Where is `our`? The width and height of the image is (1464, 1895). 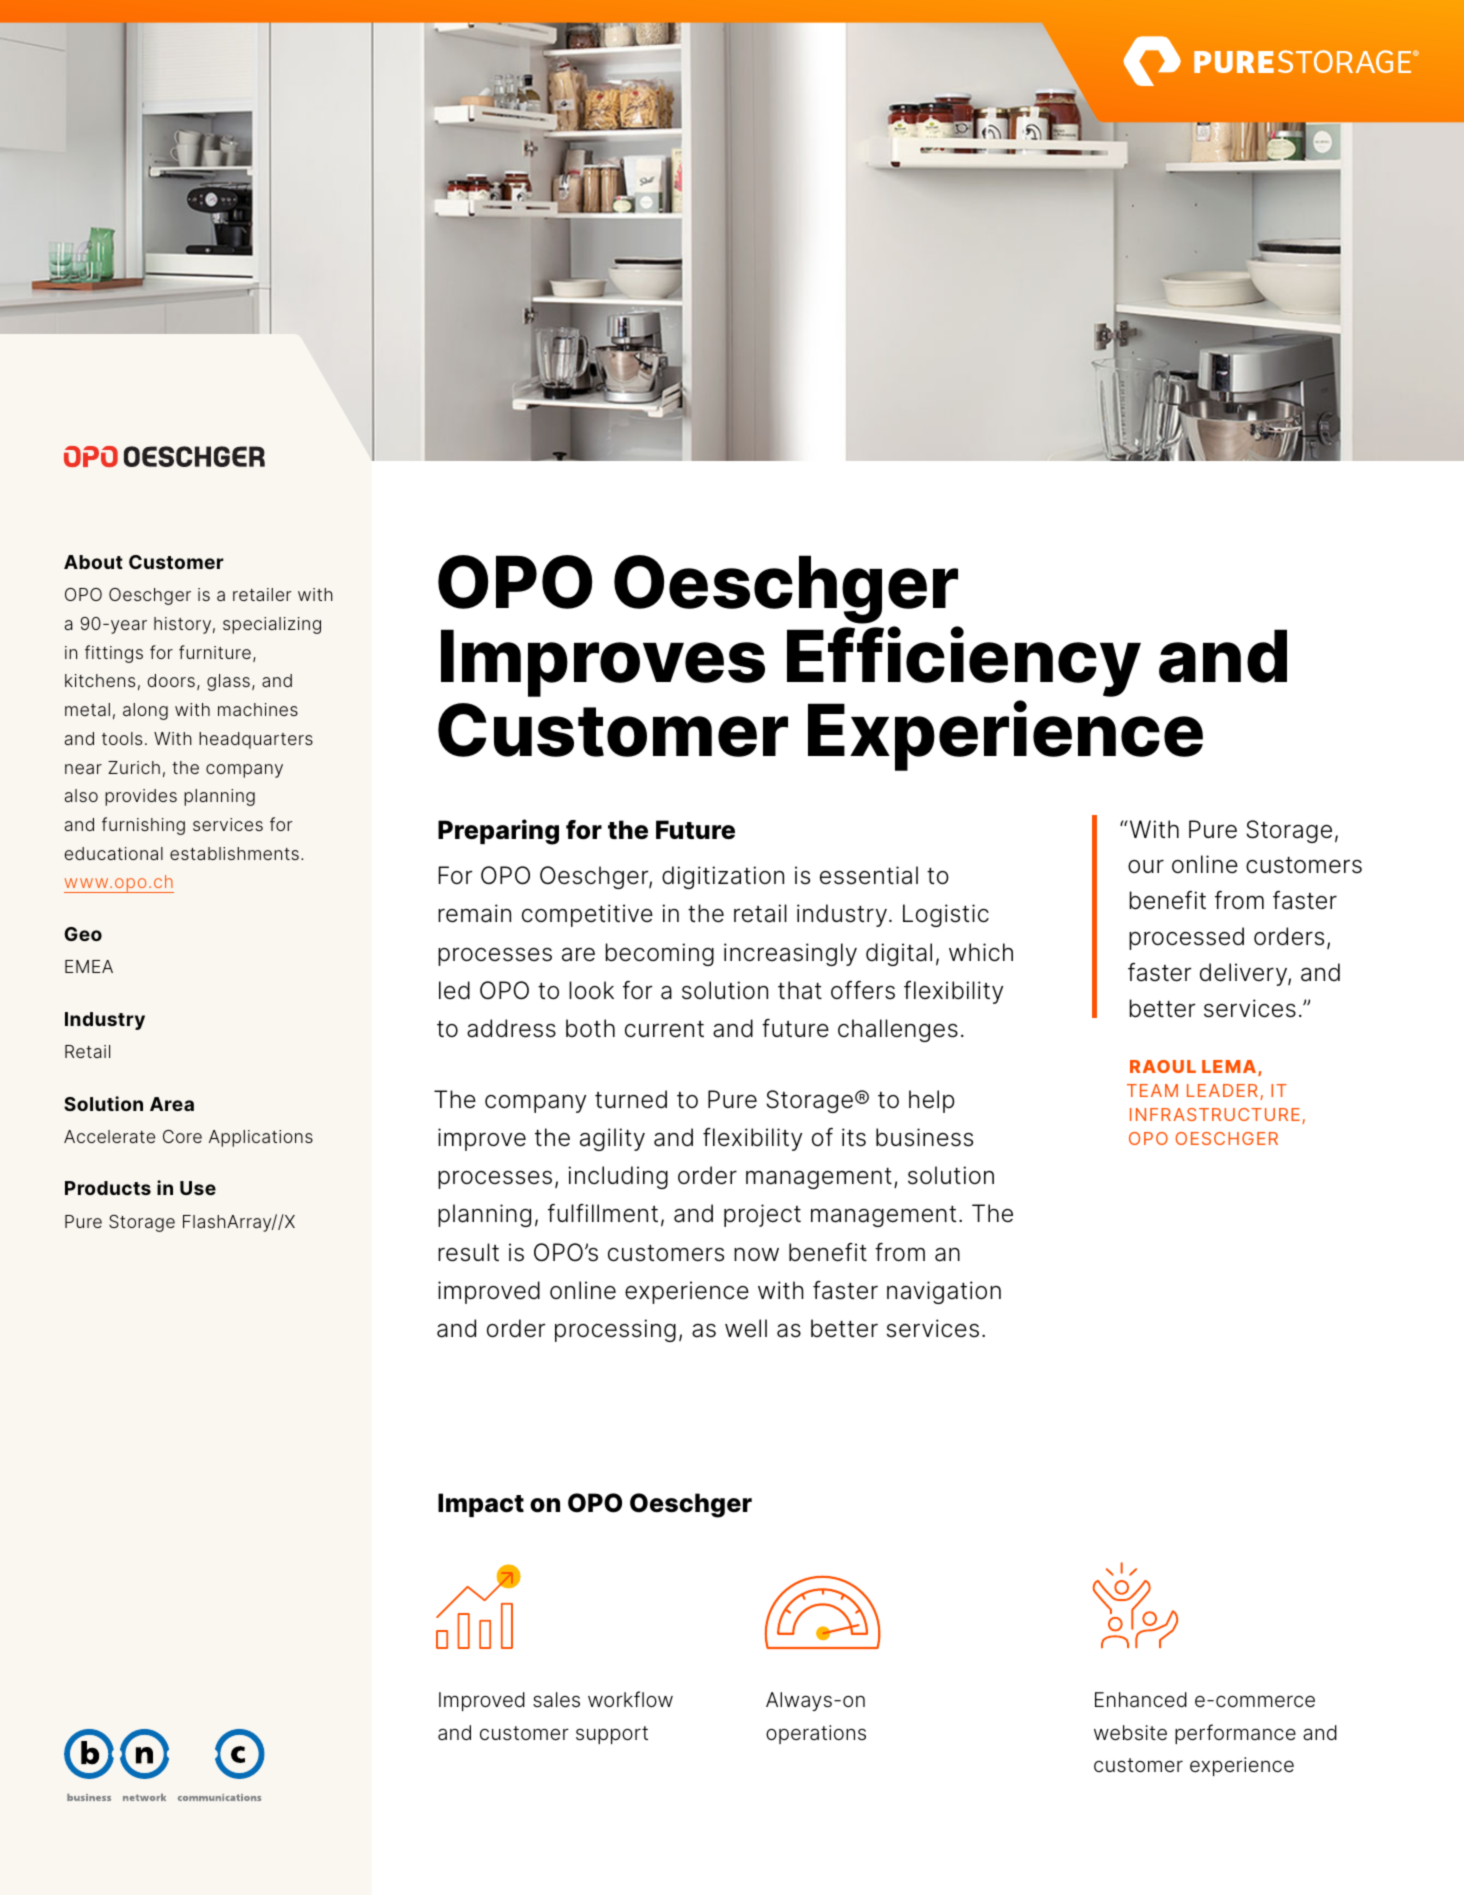
our is located at coordinates (1146, 866).
